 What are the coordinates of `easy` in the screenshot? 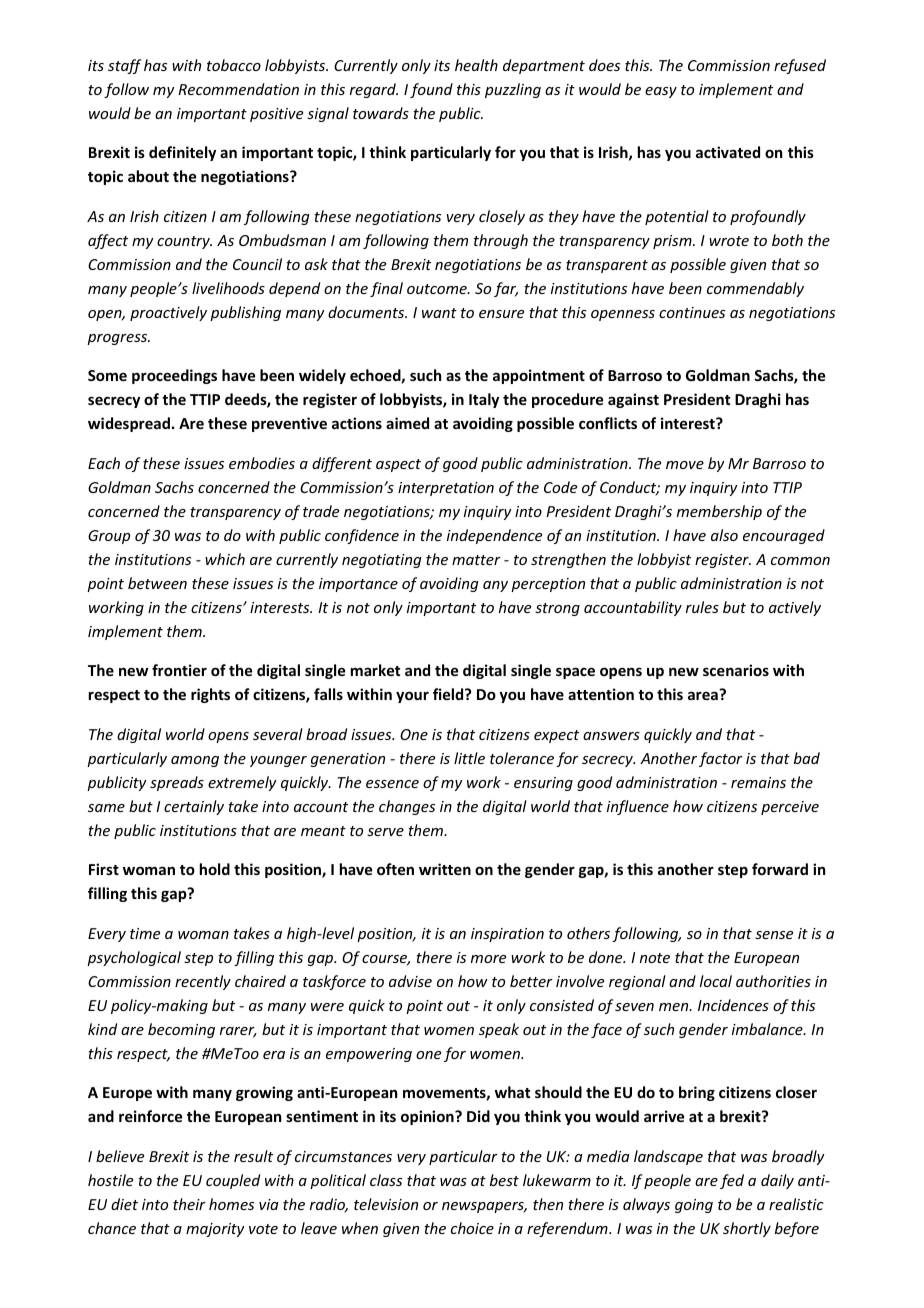 It's located at (661, 92).
